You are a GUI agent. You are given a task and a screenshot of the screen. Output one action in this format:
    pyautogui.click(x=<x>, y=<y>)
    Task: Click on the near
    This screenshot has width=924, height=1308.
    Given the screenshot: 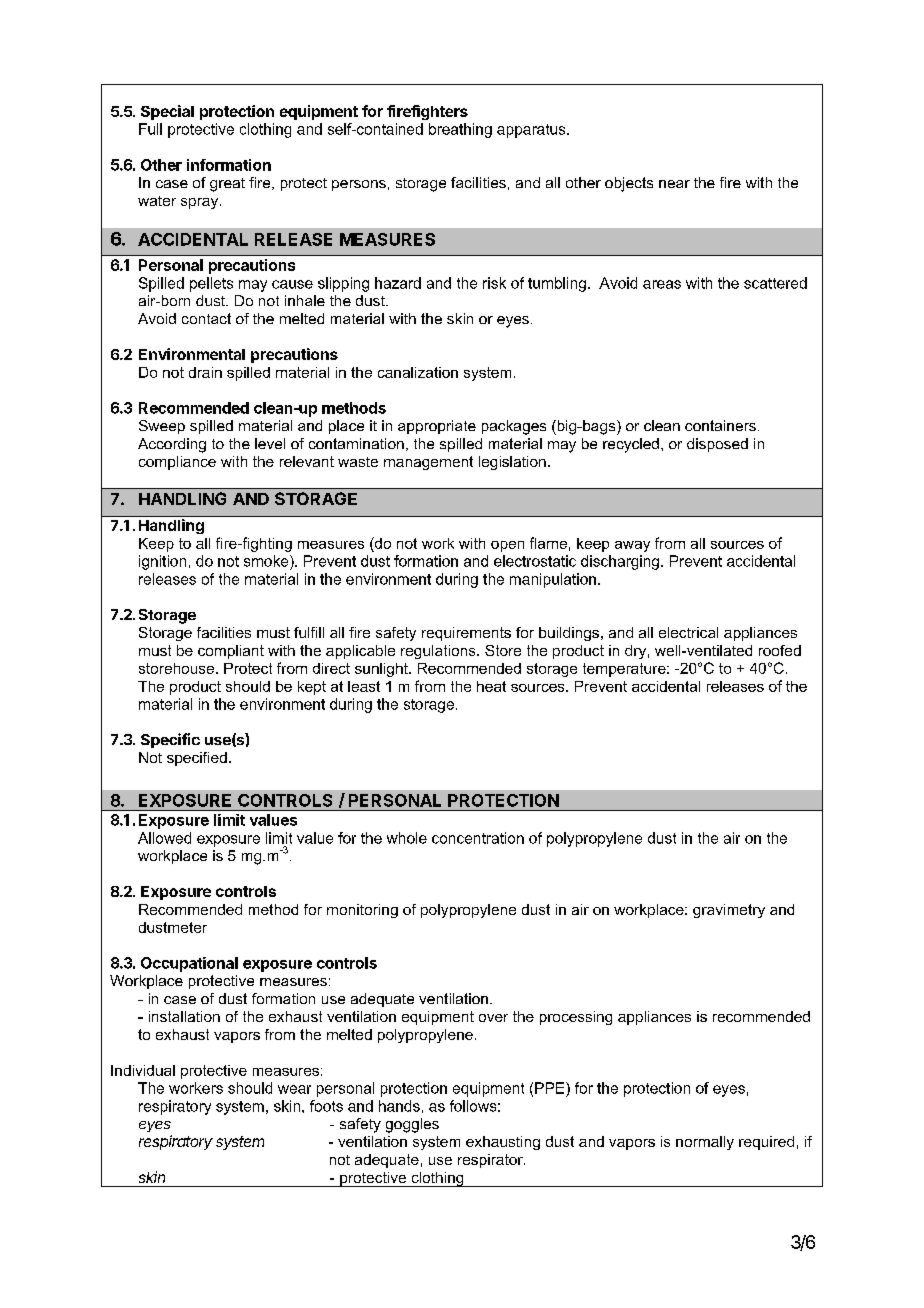 What is the action you would take?
    pyautogui.click(x=674, y=184)
